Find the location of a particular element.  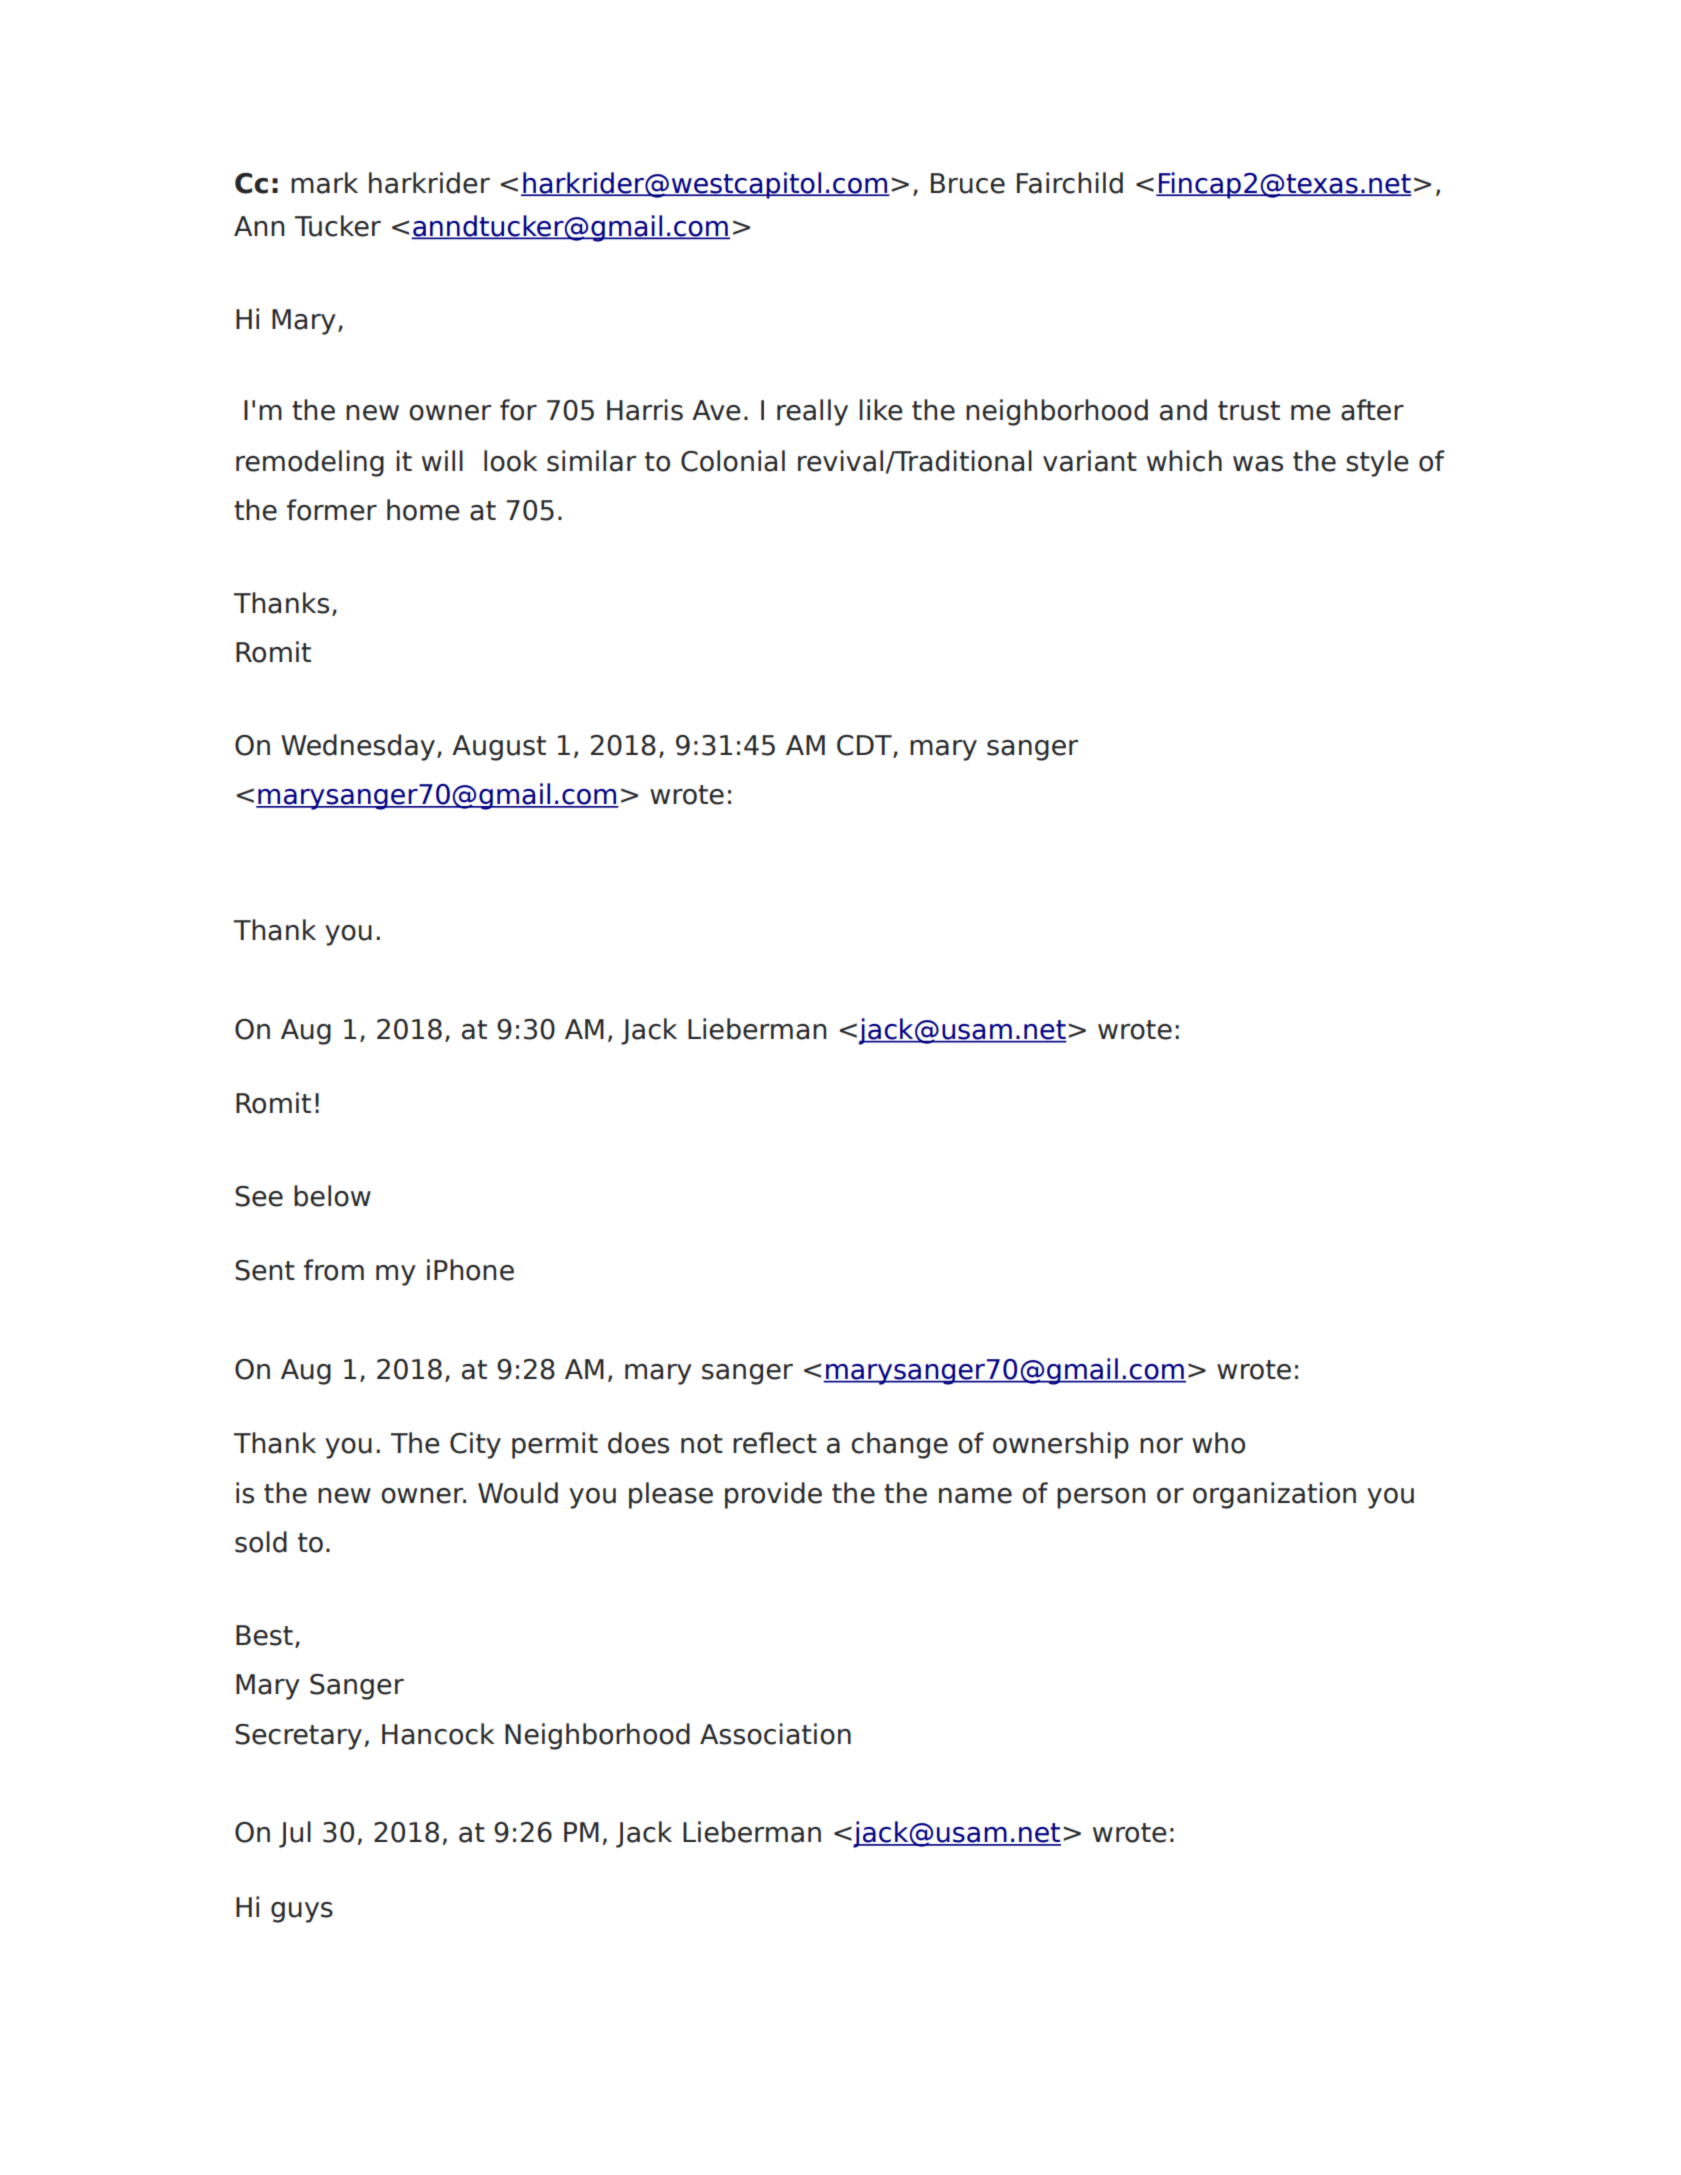

Fairchild is located at coordinates (1070, 183).
